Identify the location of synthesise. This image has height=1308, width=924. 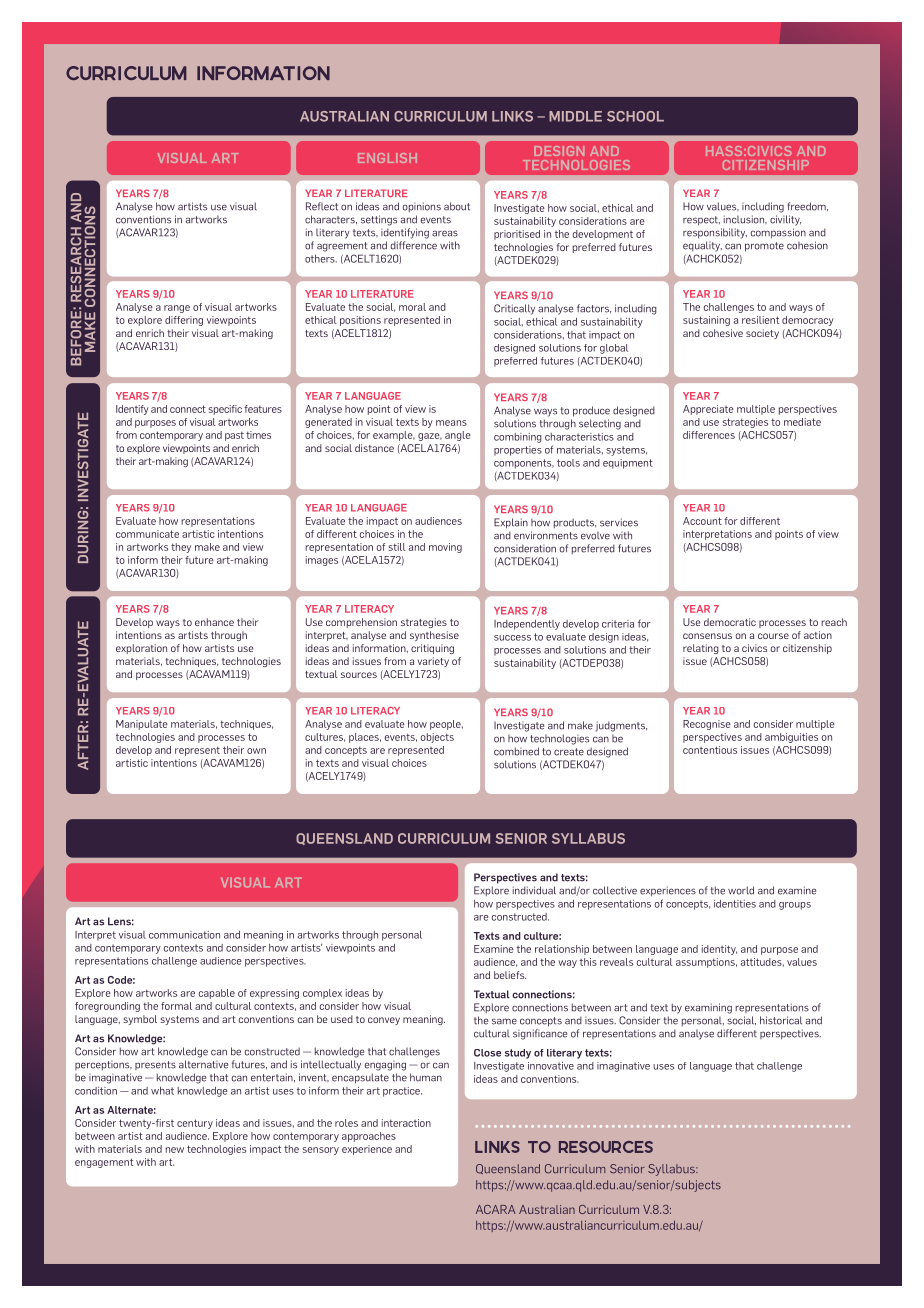
(434, 636).
